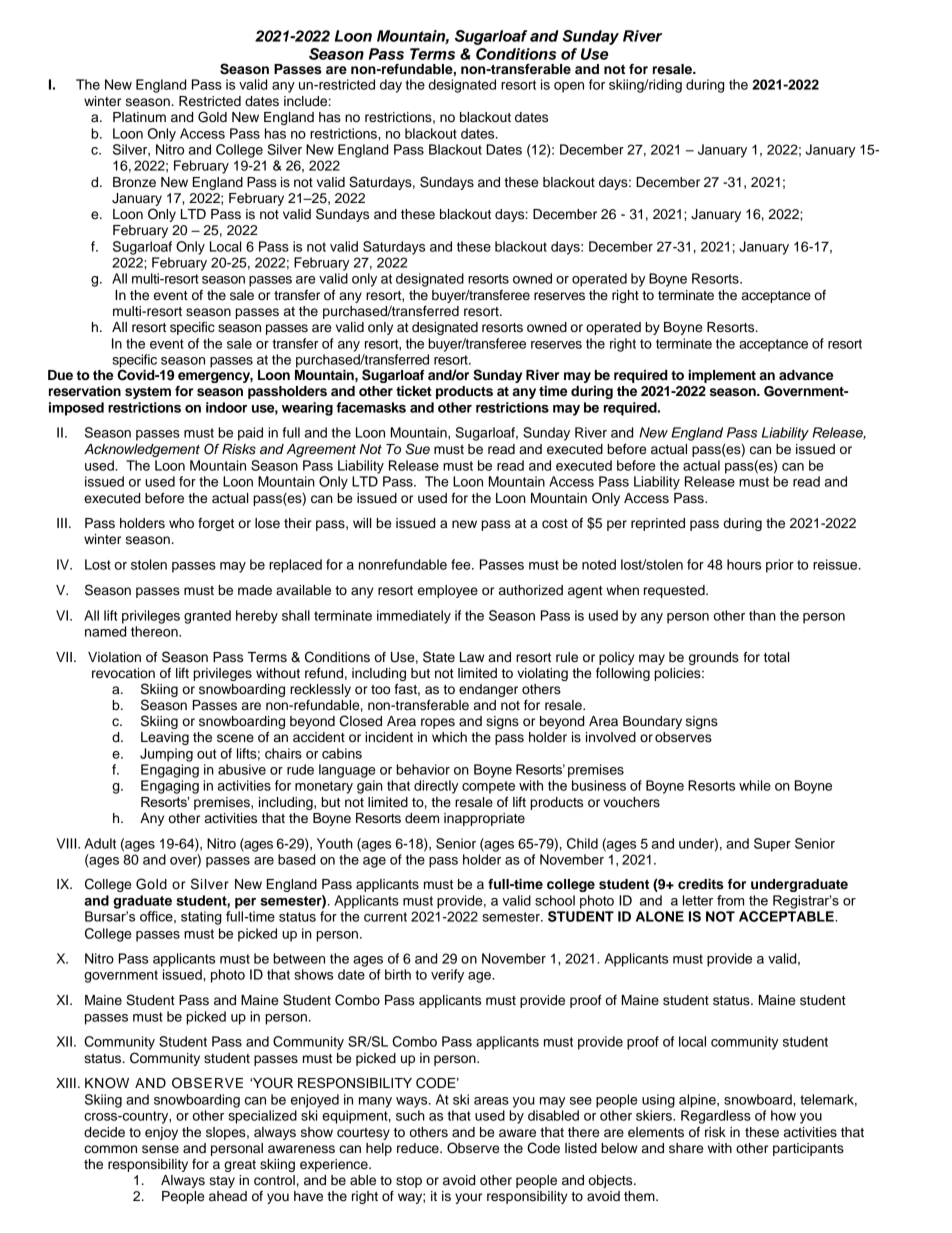 Image resolution: width=952 pixels, height=1233 pixels. What do you see at coordinates (419, 1148) in the screenshot?
I see `reduce` at bounding box center [419, 1148].
